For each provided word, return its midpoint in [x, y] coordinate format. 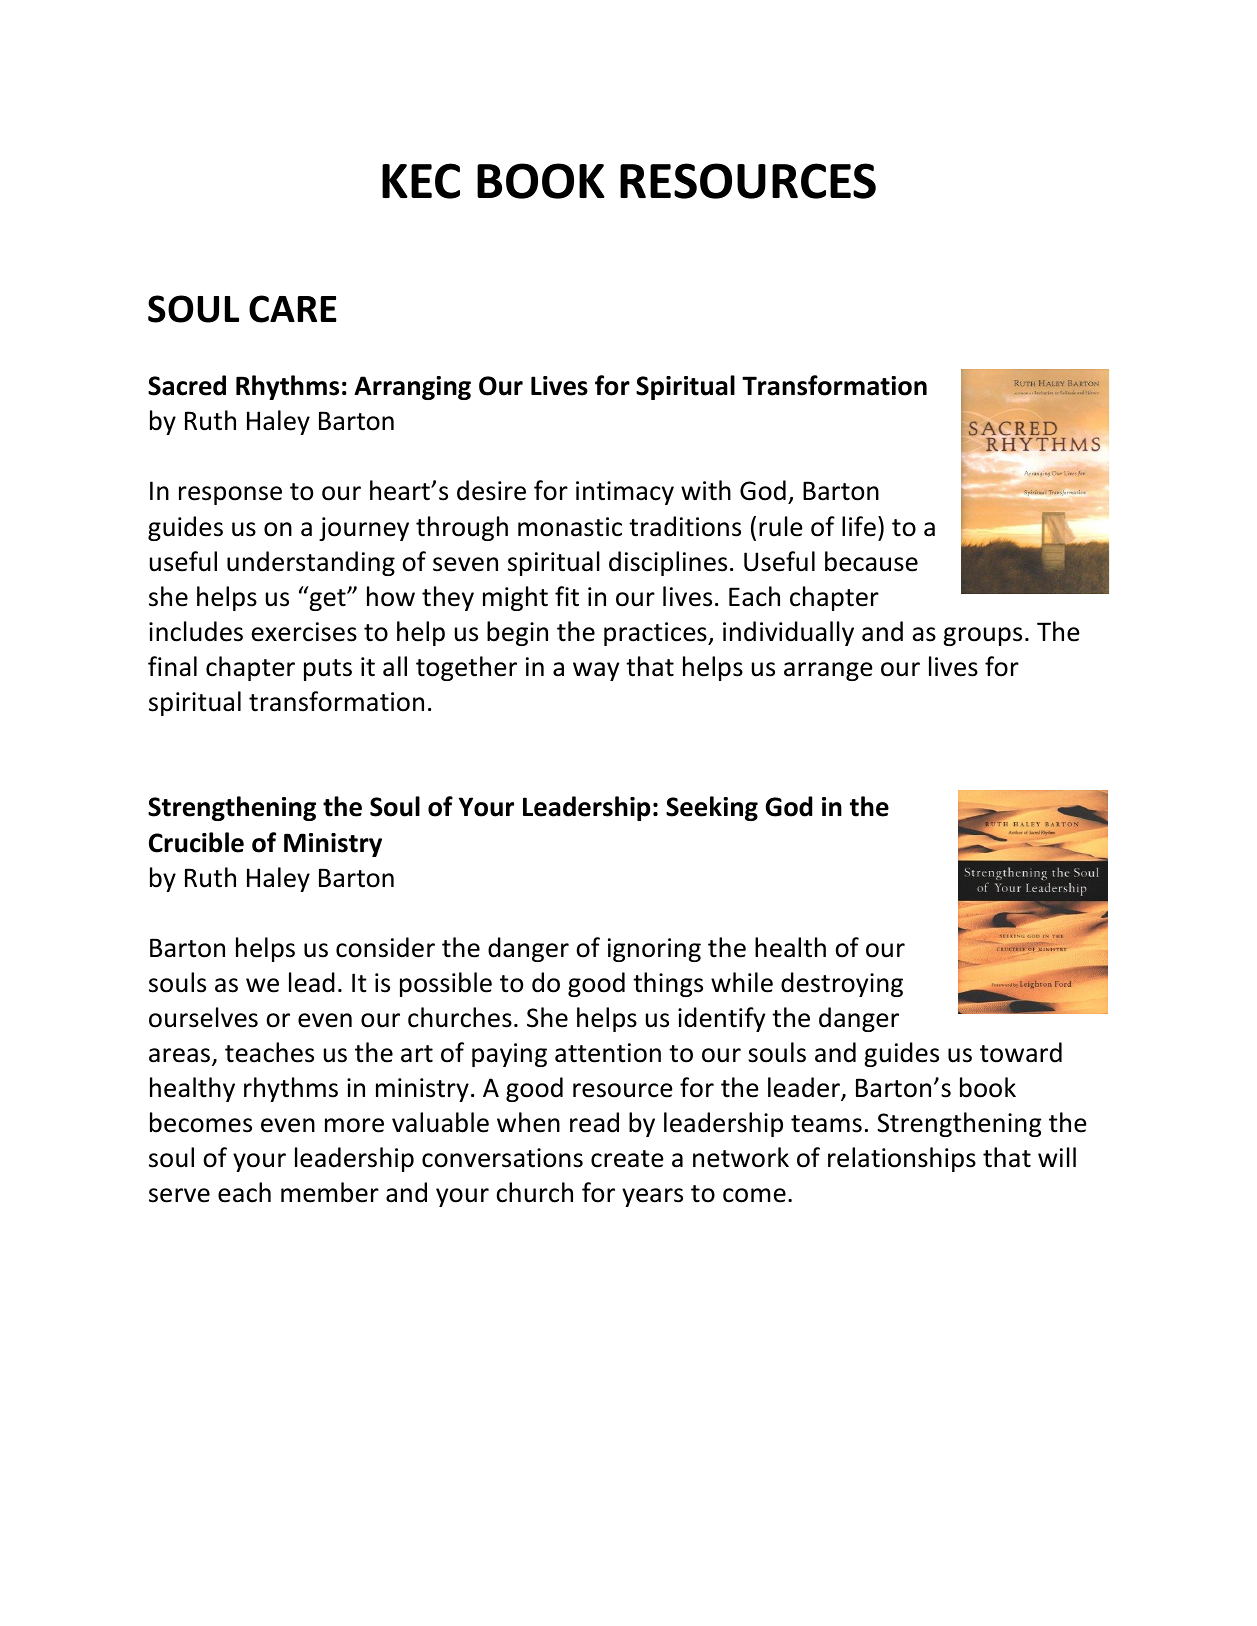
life [859, 526]
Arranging [412, 388]
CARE [293, 309]
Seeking [712, 808]
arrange [828, 671]
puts [328, 670]
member [330, 1192]
